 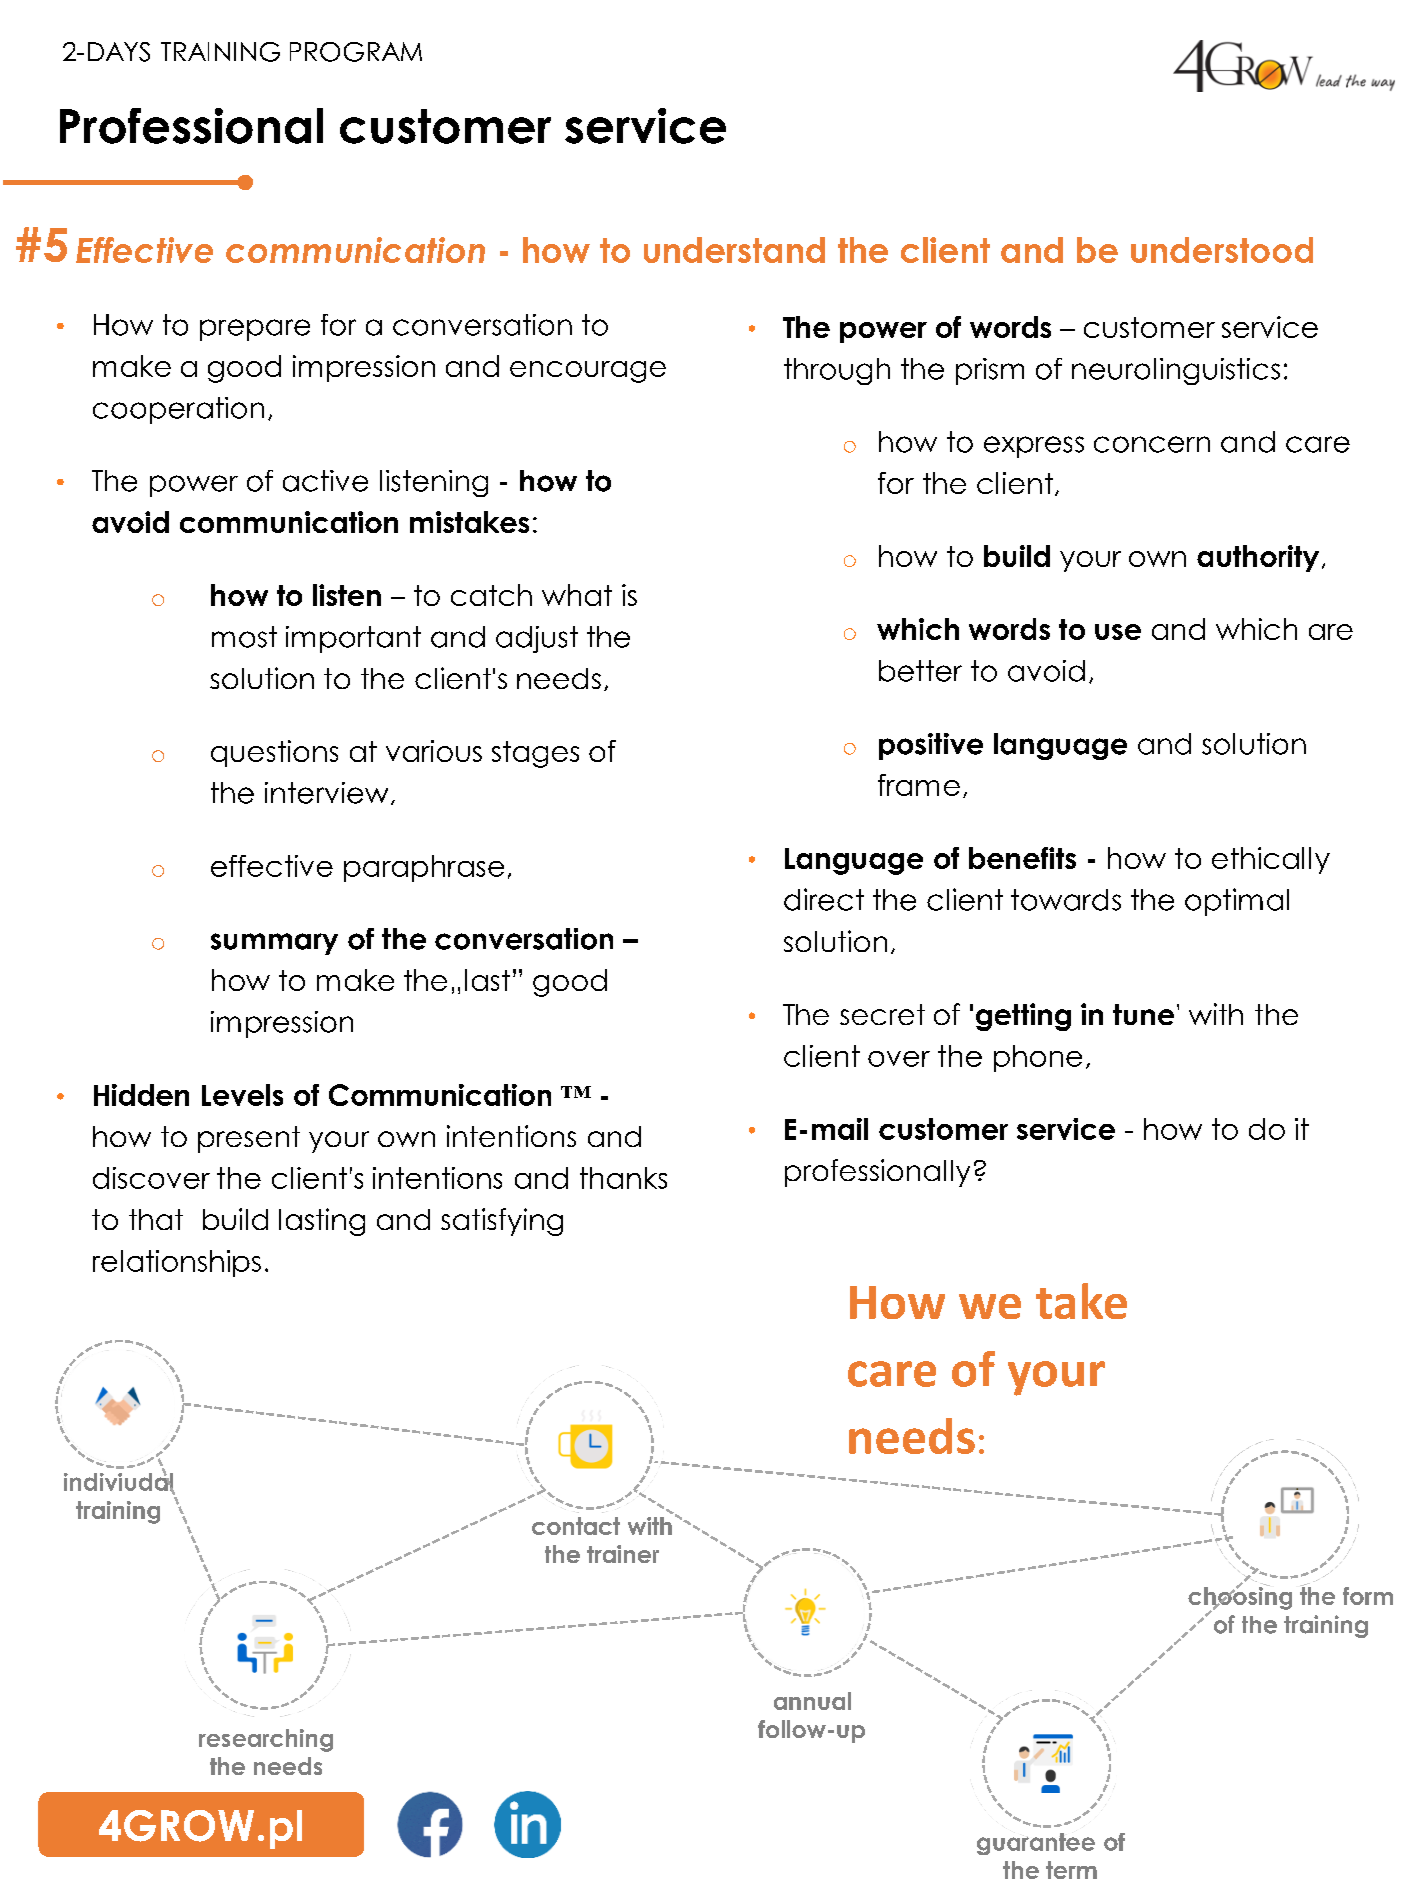 What do you see at coordinates (244, 637) in the image?
I see `most` at bounding box center [244, 637].
